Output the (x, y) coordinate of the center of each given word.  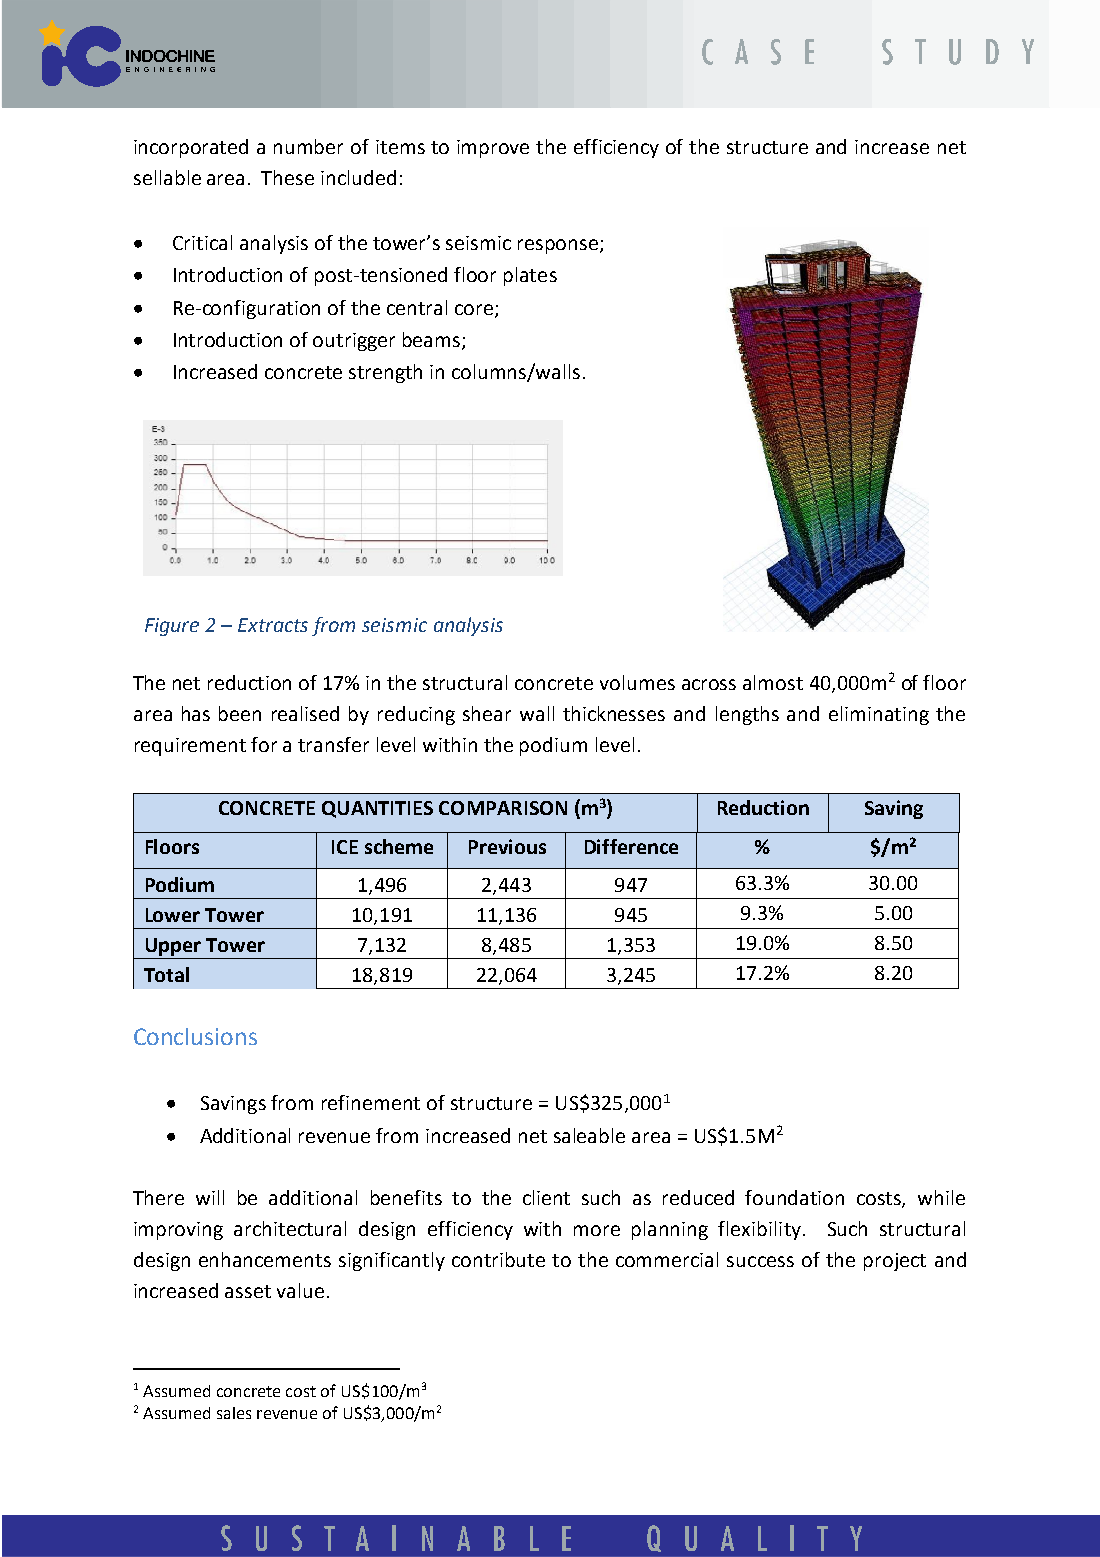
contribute (498, 1259)
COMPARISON (503, 808)
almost (773, 682)
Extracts (273, 625)
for (264, 744)
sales (234, 1413)
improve (493, 149)
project (895, 1262)
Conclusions (195, 1036)
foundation (794, 1197)
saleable (589, 1135)
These (287, 177)
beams (433, 340)
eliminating (879, 715)
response (559, 246)
